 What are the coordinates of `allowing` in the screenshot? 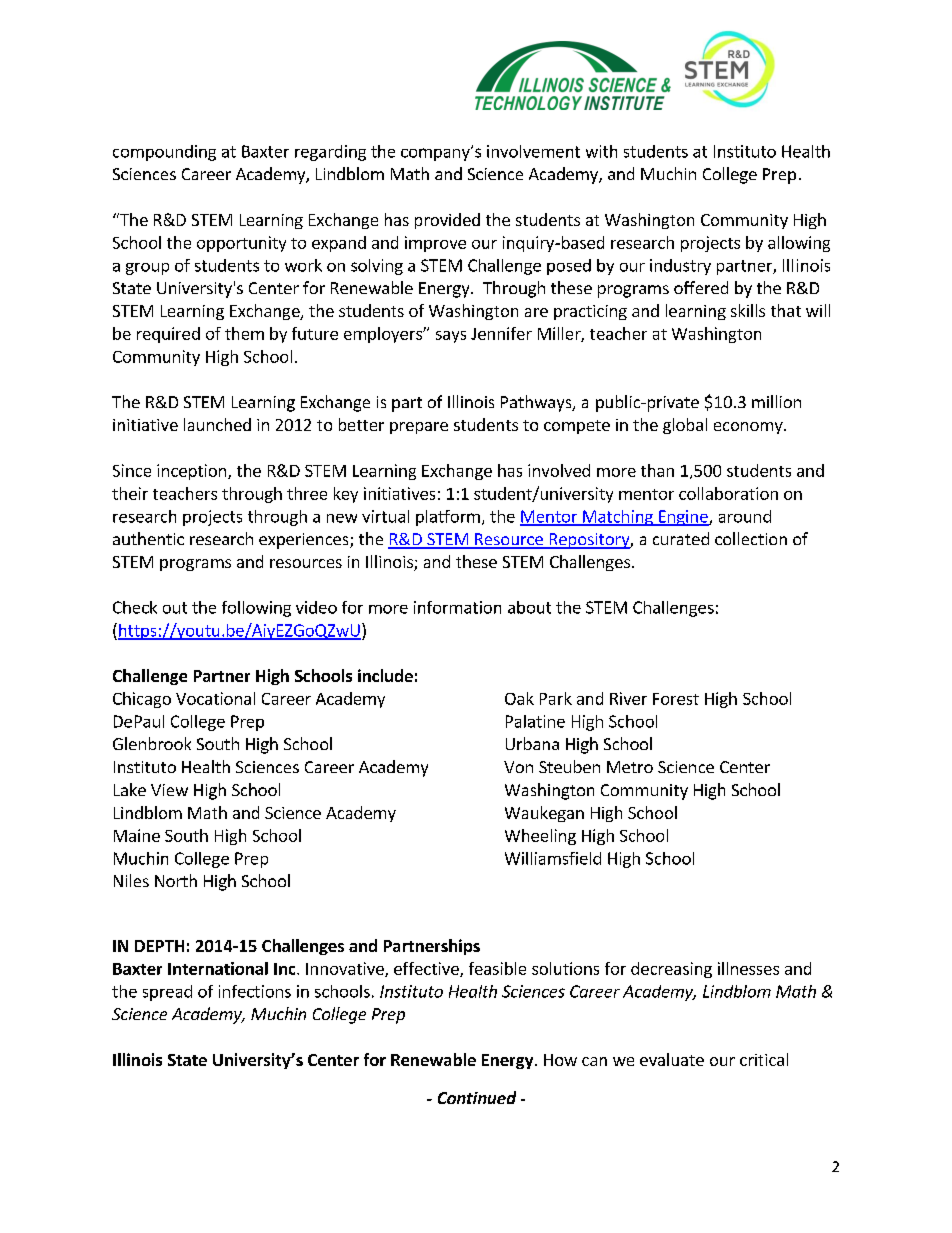 It's located at (799, 244).
